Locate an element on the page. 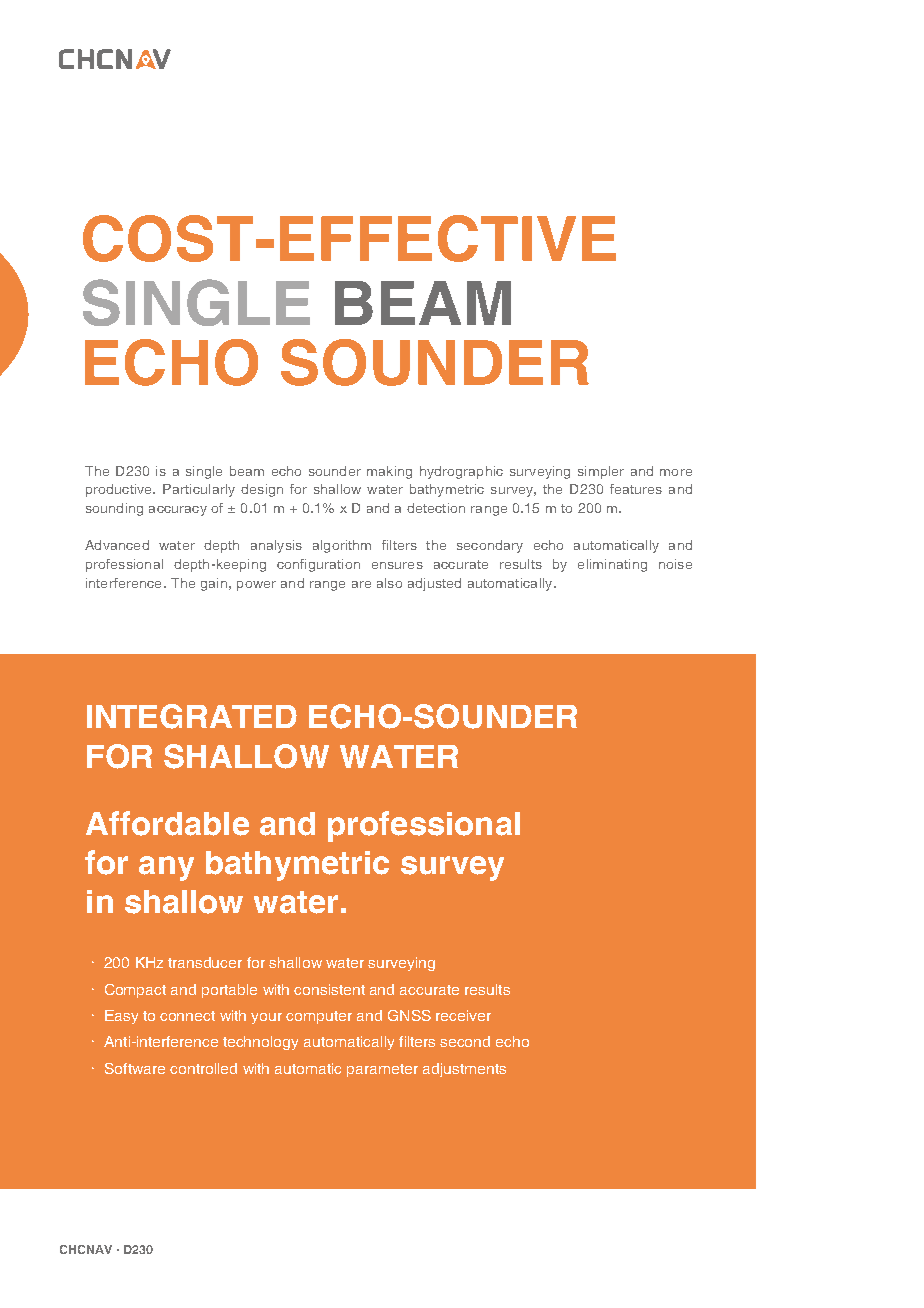 This page has width=924, height=1308. features is located at coordinates (636, 489).
